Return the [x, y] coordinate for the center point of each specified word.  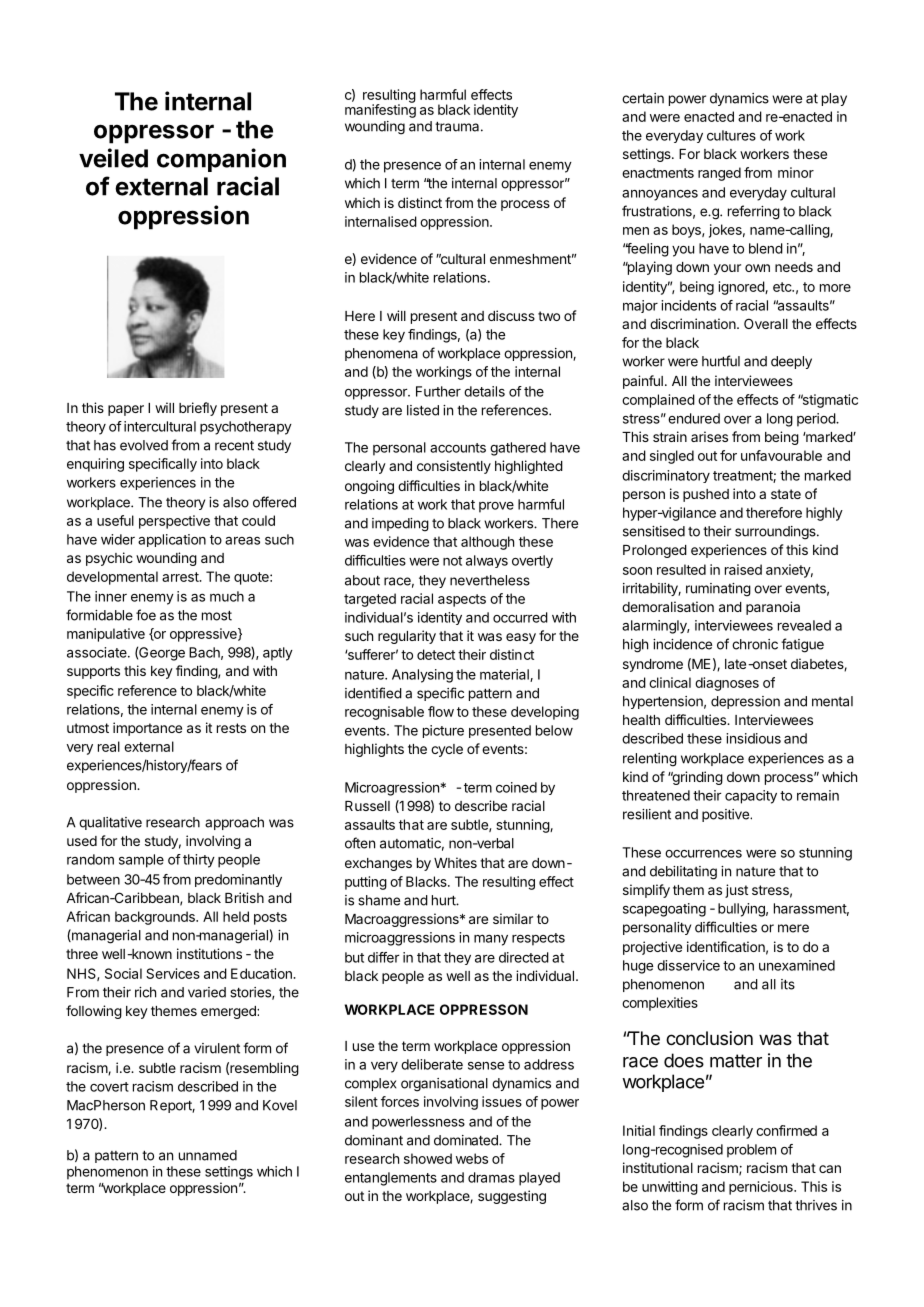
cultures [731, 135]
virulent [217, 1048]
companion [221, 160]
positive [726, 815]
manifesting [380, 110]
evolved [144, 445]
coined [516, 787]
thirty [199, 861]
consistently [454, 467]
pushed [706, 495]
